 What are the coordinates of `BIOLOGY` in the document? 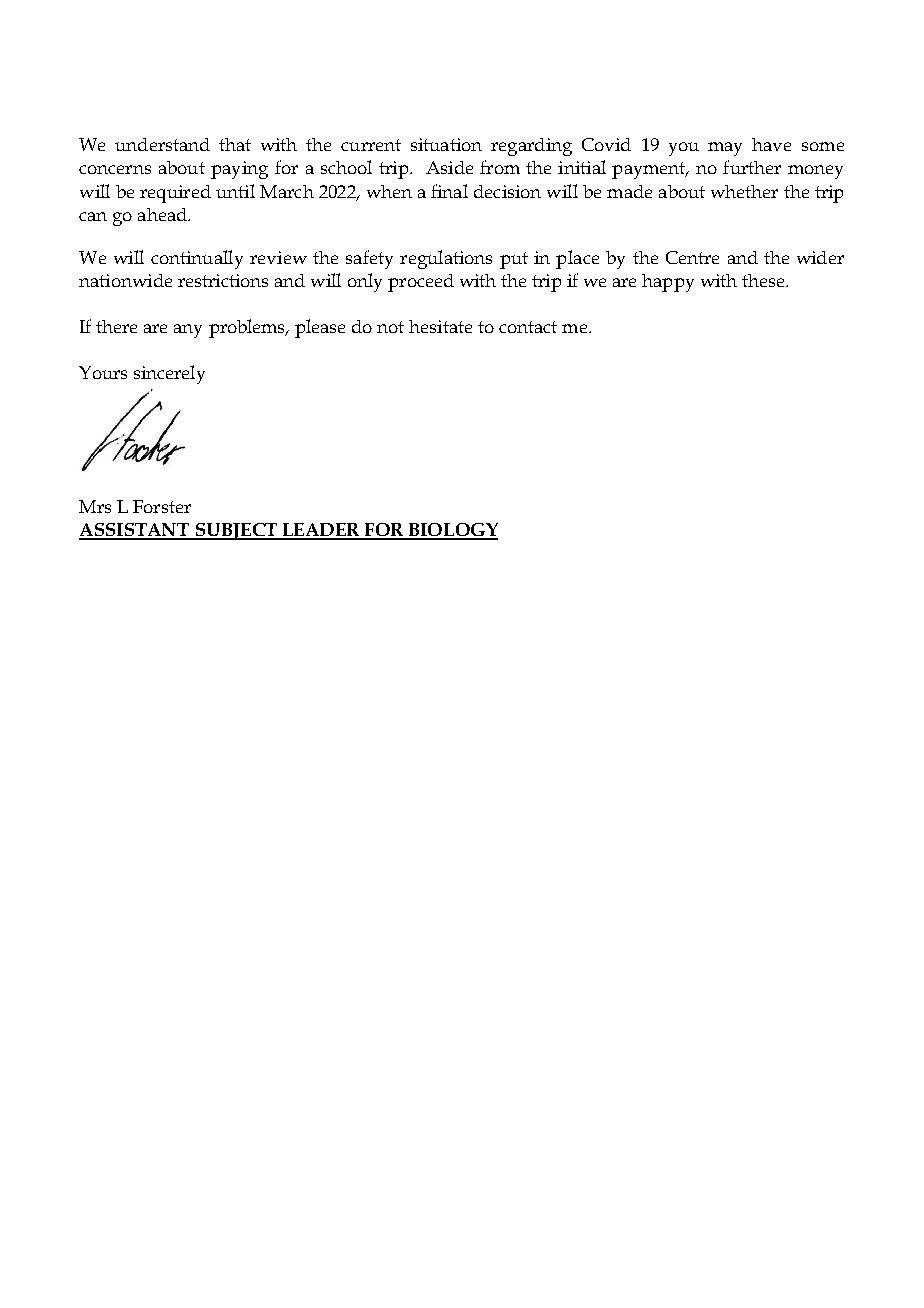 It's located at (452, 531).
